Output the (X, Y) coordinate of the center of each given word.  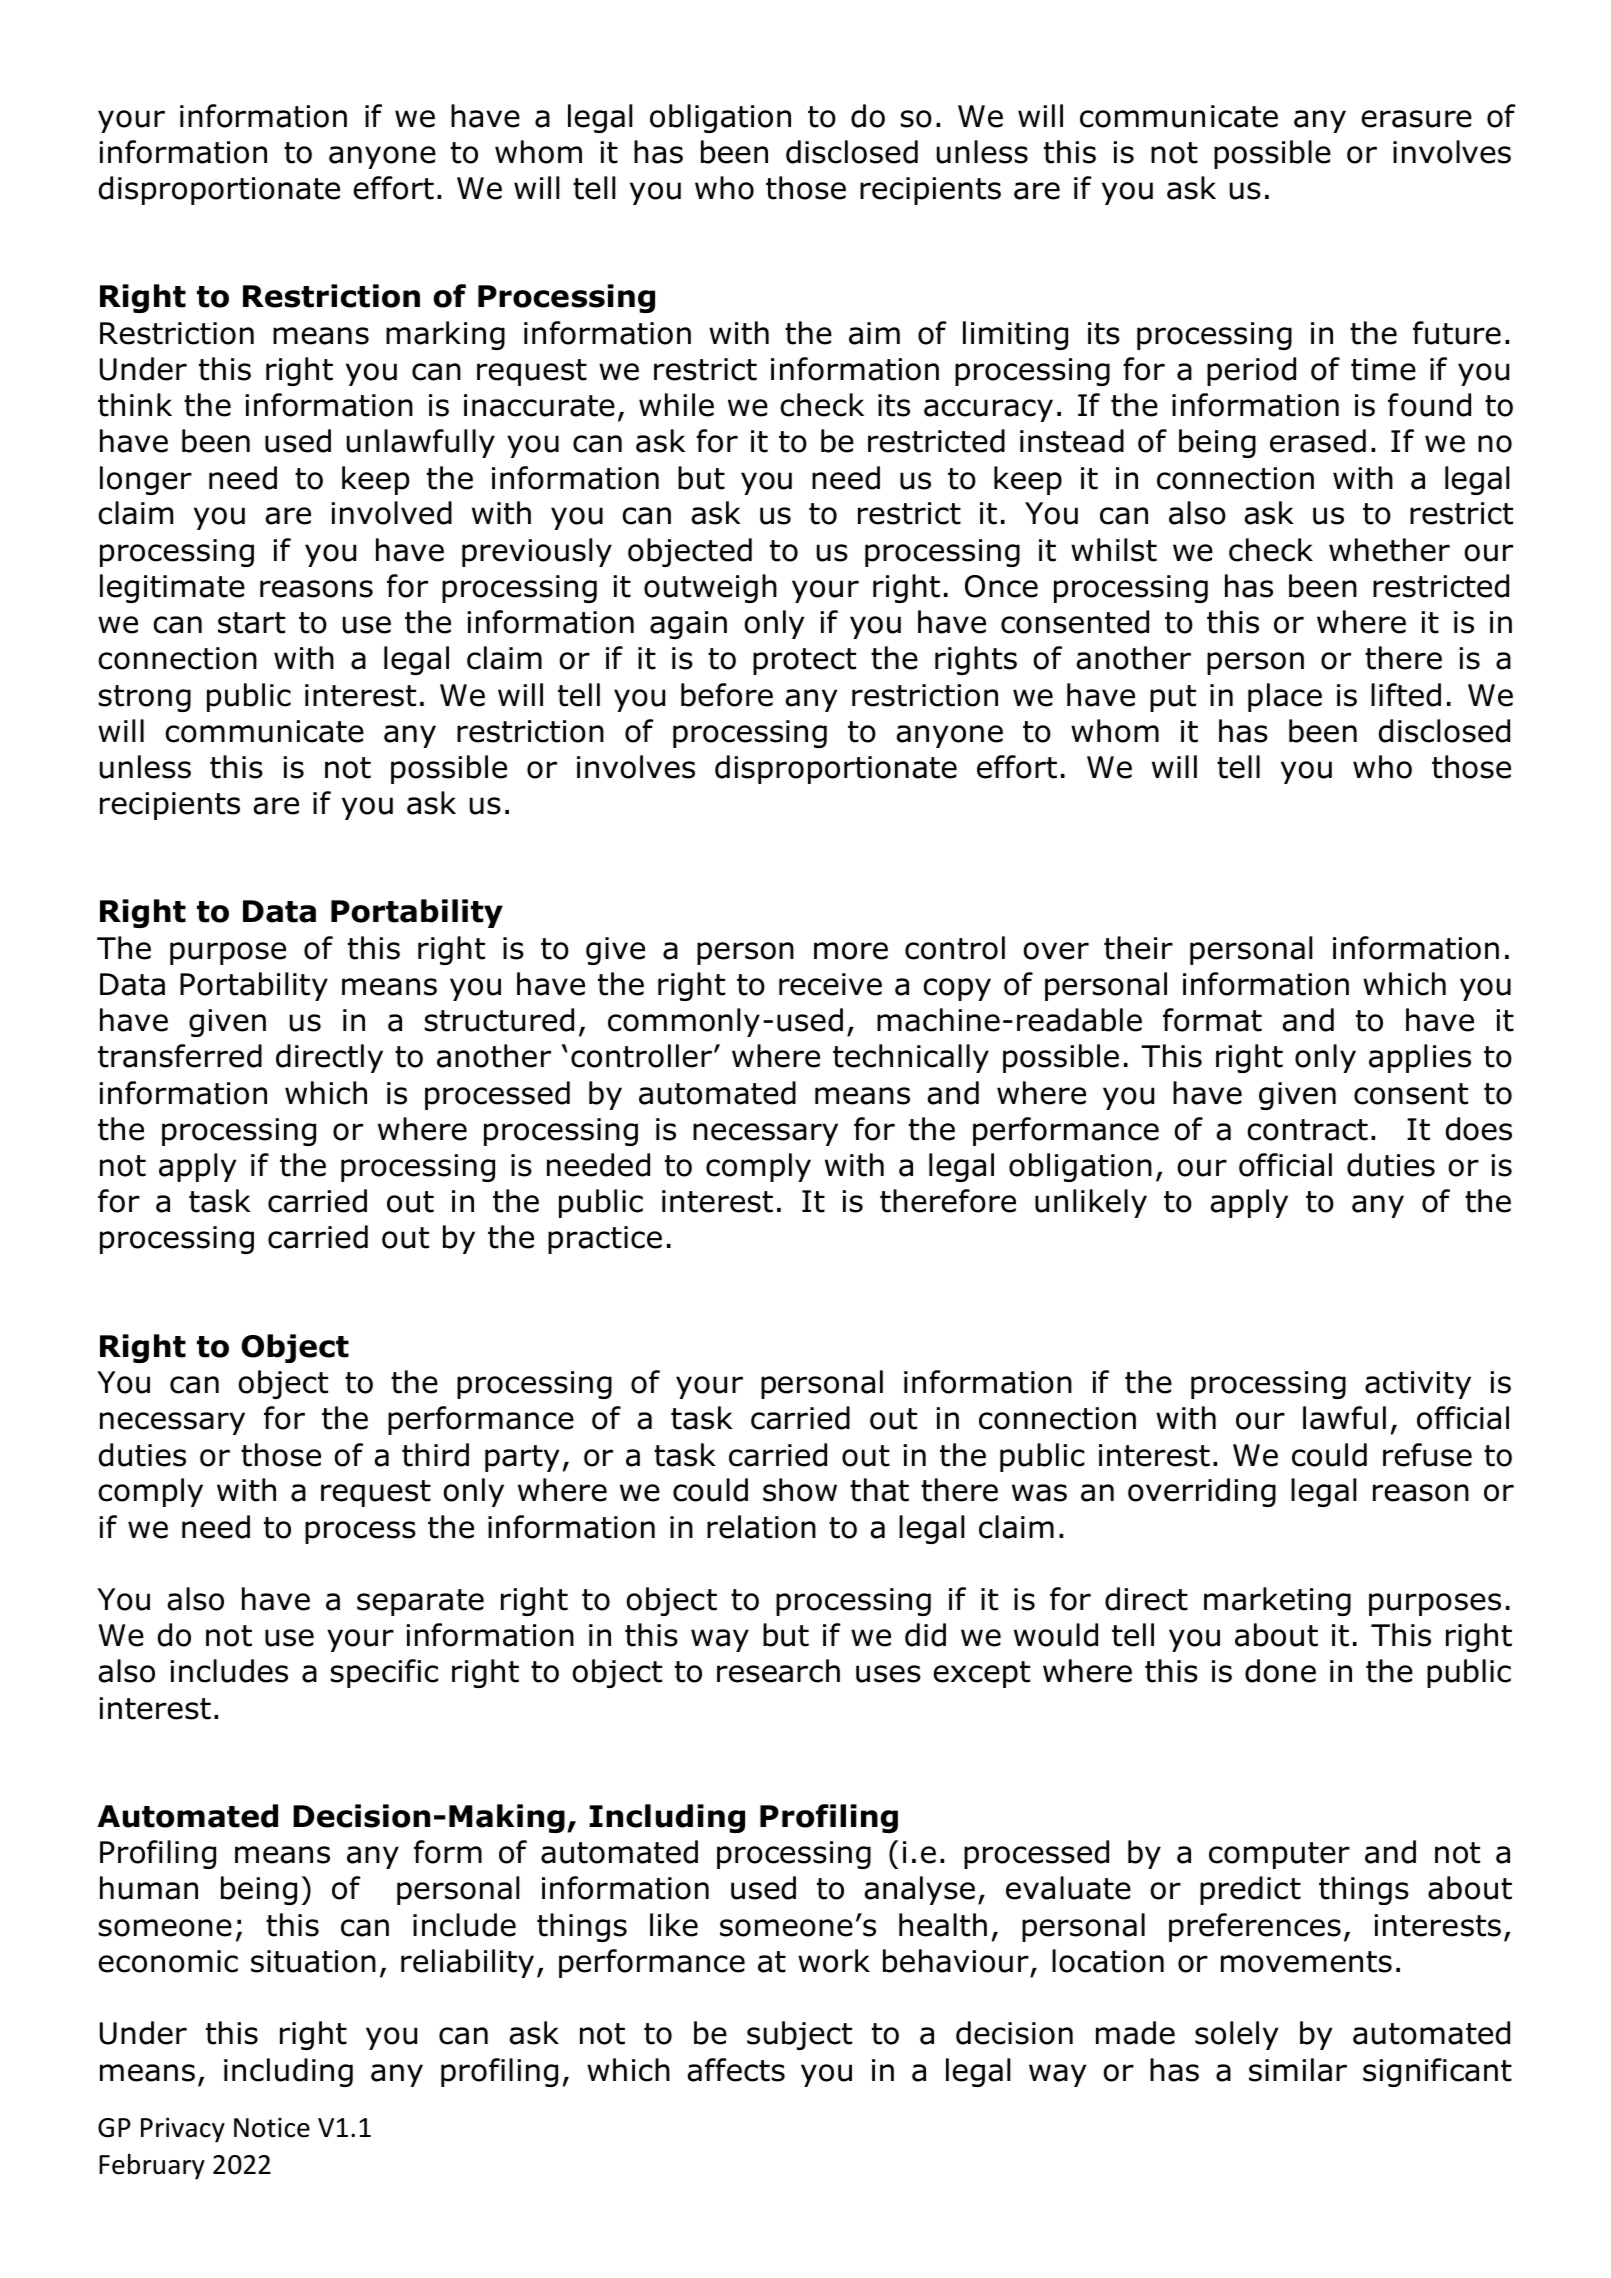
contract (1307, 1130)
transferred (180, 1056)
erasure (1417, 119)
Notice (272, 2127)
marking (445, 335)
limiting (1015, 335)
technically (911, 1058)
